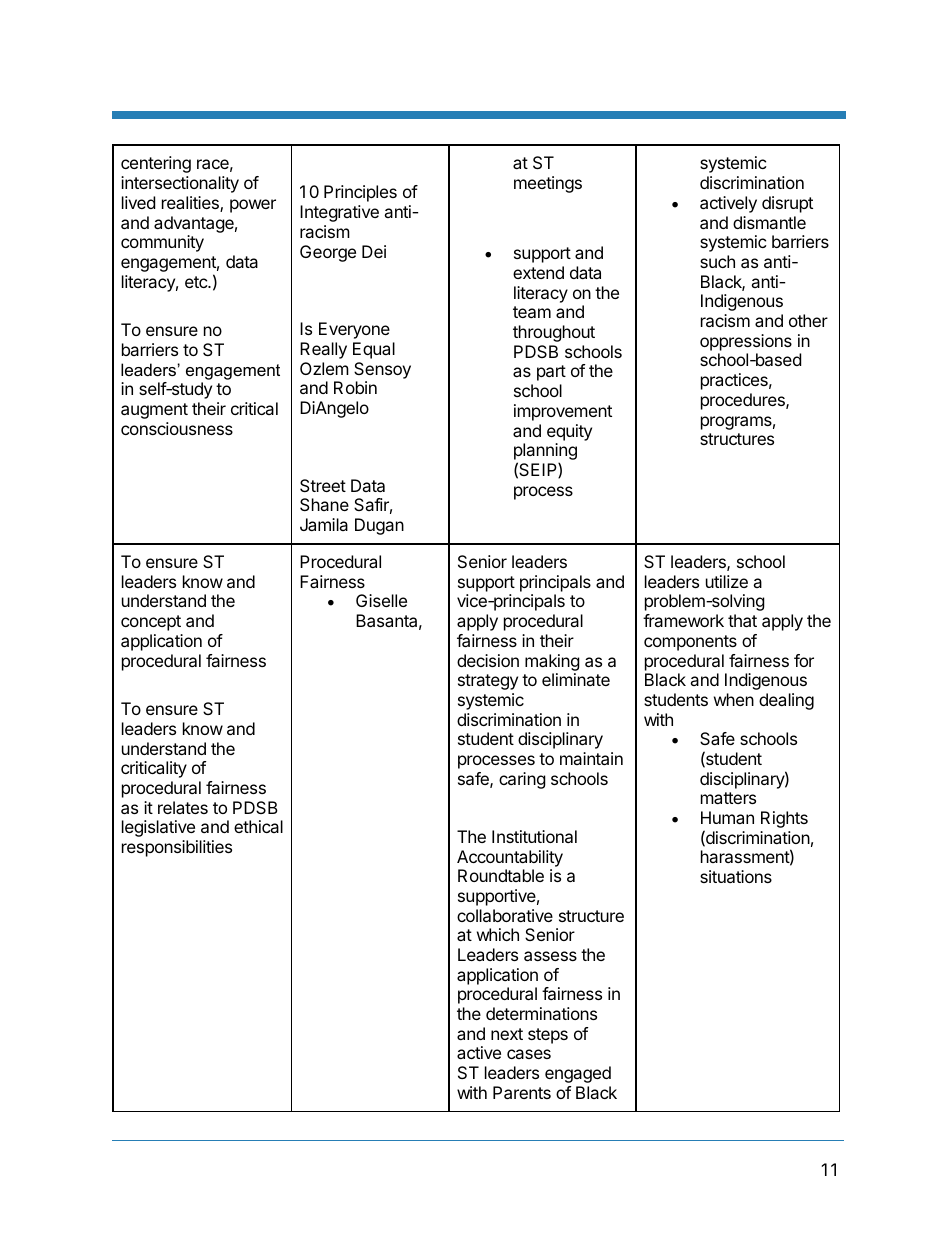 The height and width of the document is (1233, 952). What do you see at coordinates (769, 222) in the document?
I see `dismantle` at bounding box center [769, 222].
